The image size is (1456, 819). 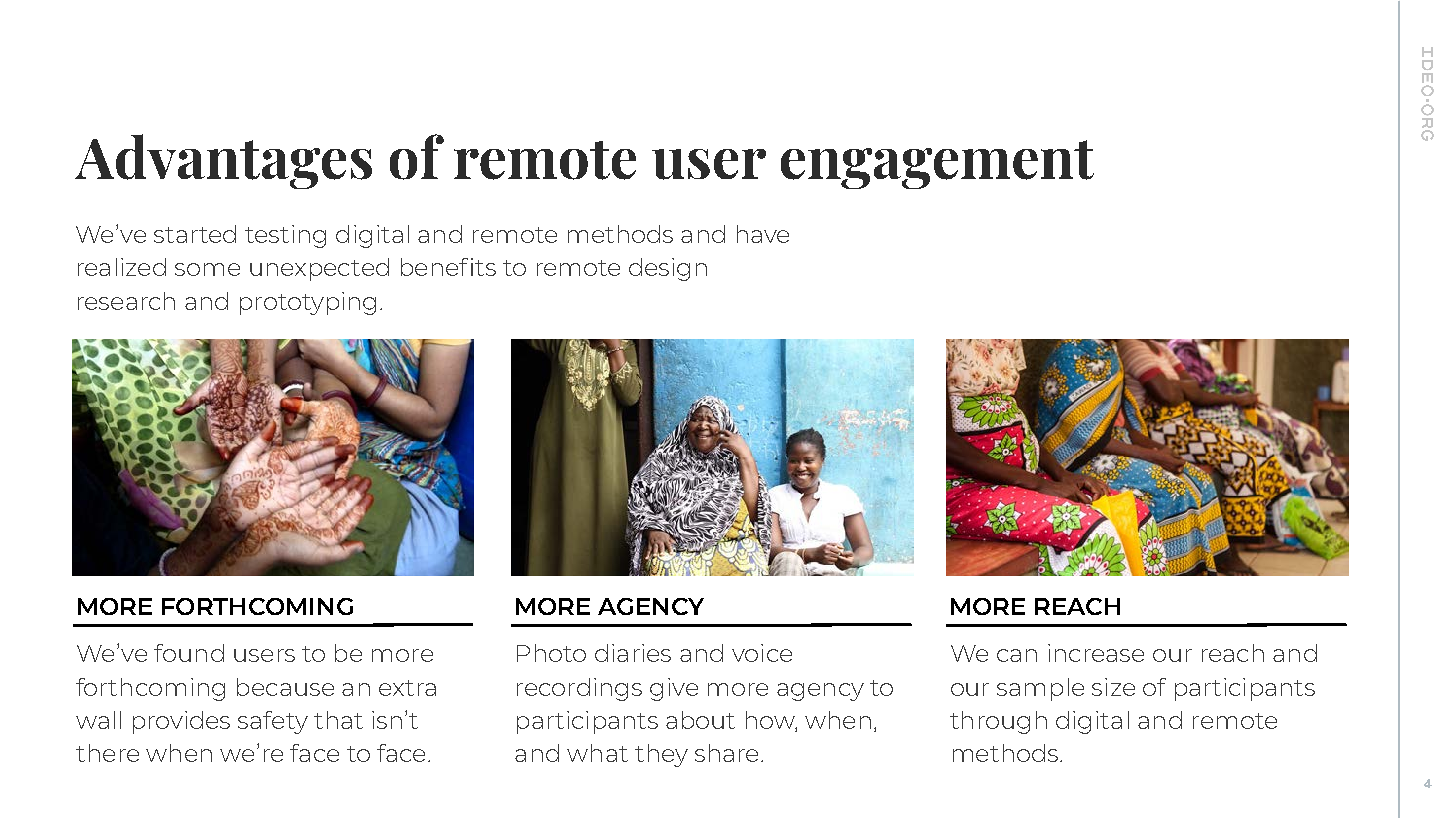 I want to click on through, so click(x=998, y=722).
